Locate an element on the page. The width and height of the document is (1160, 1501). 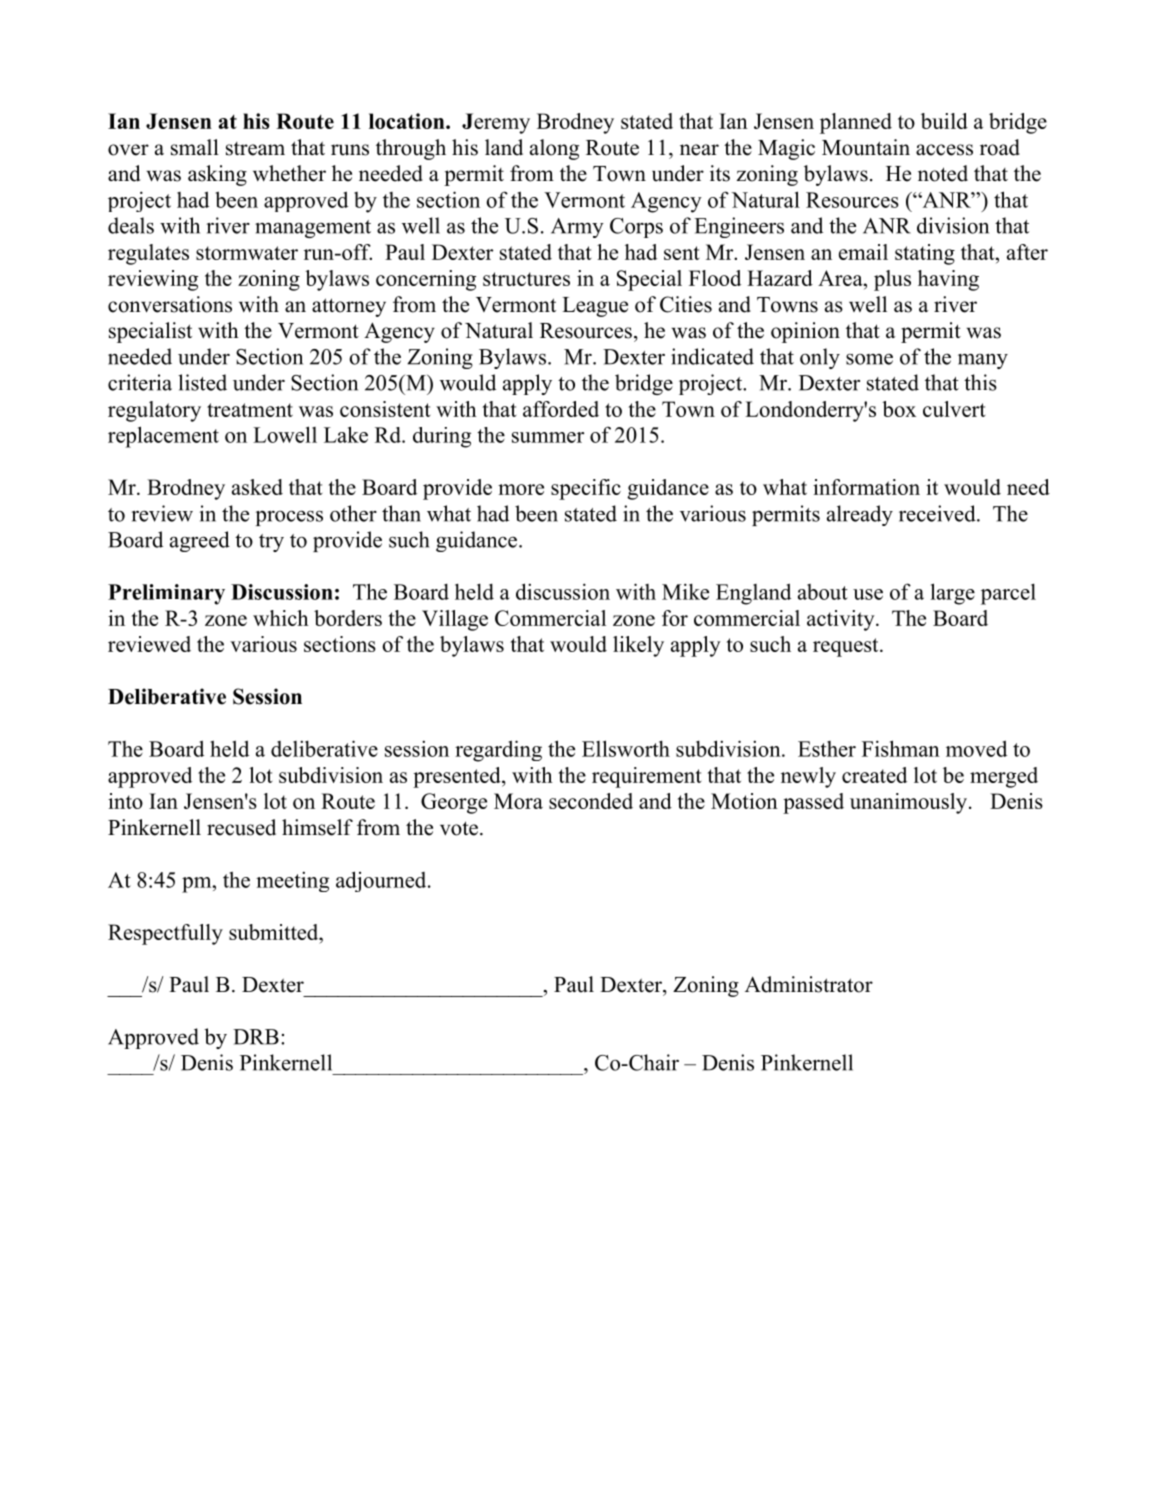
stream is located at coordinates (255, 149).
